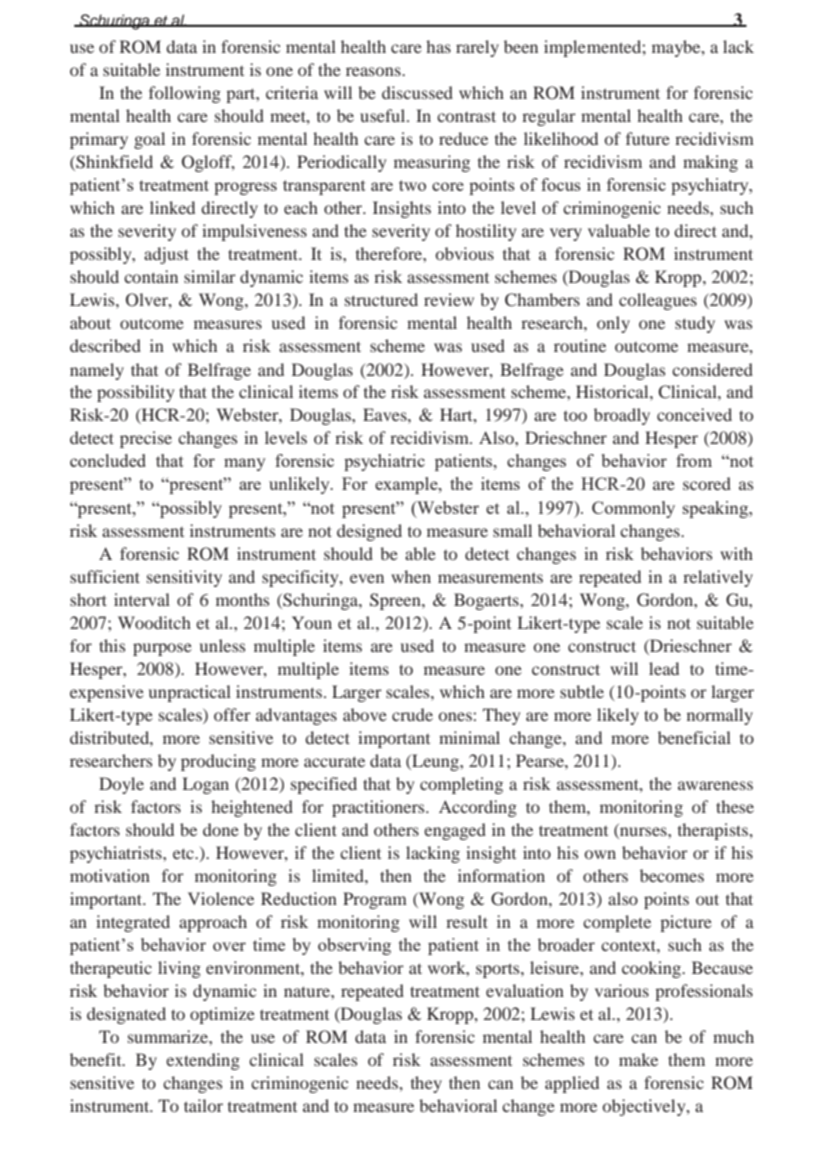  I want to click on future, so click(648, 138).
